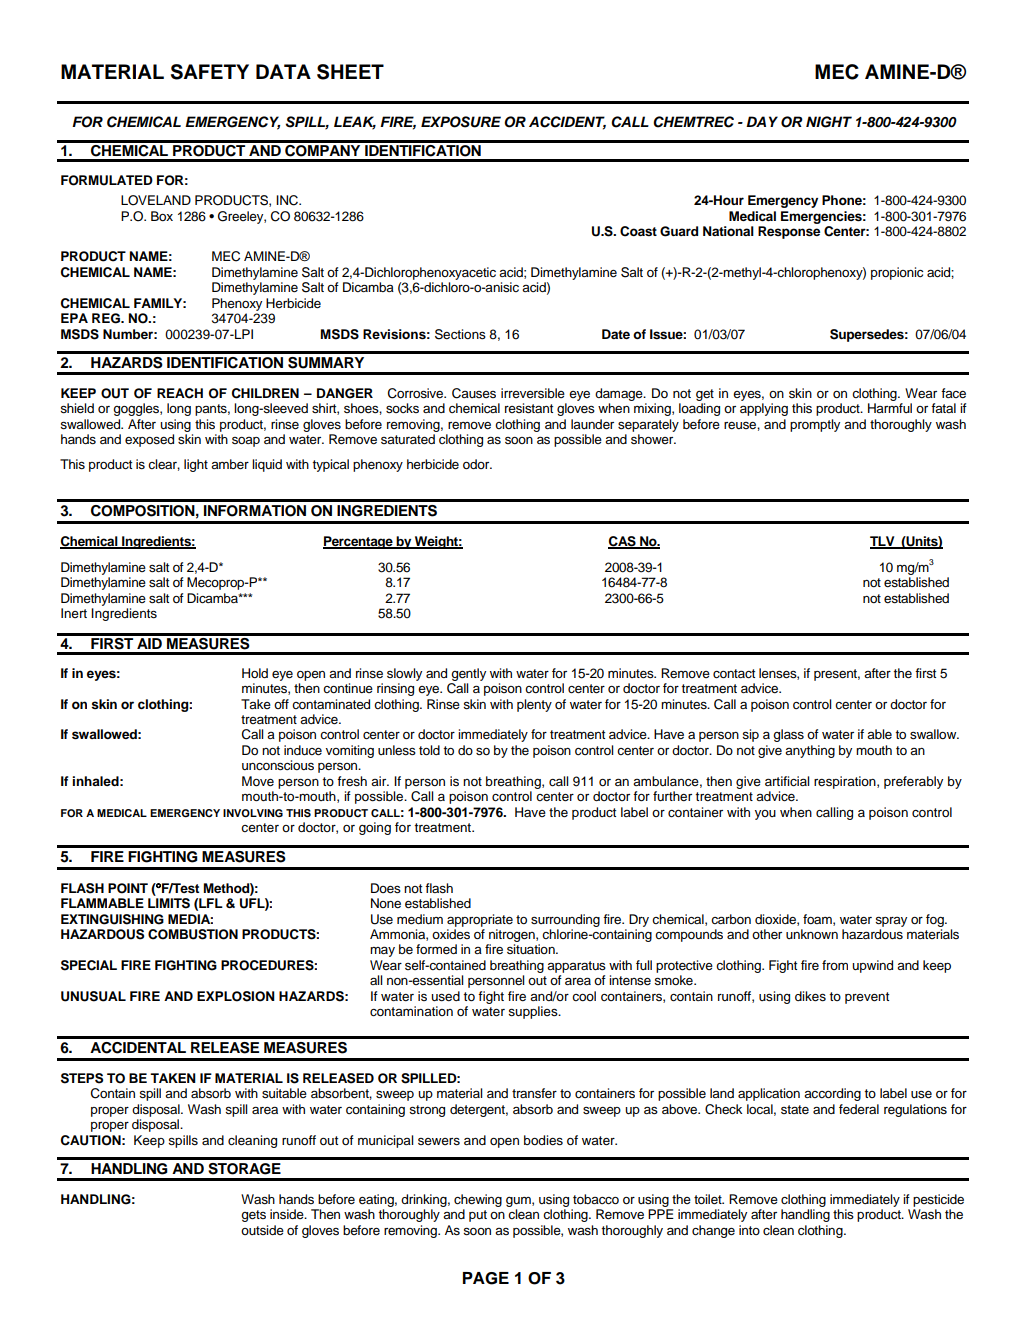  What do you see at coordinates (255, 673) in the screenshot?
I see `Hold` at bounding box center [255, 673].
